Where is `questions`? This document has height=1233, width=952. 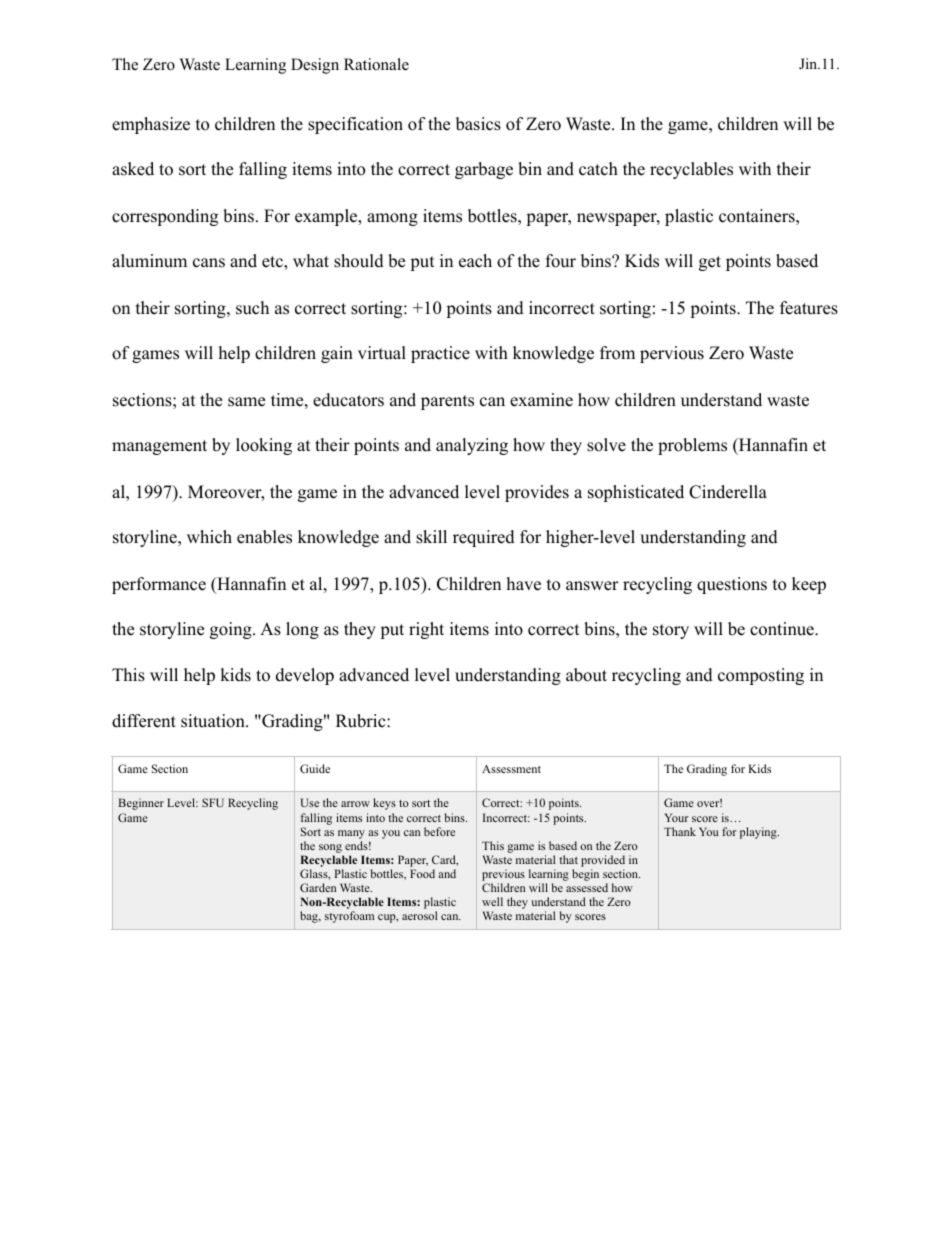 questions is located at coordinates (732, 585).
